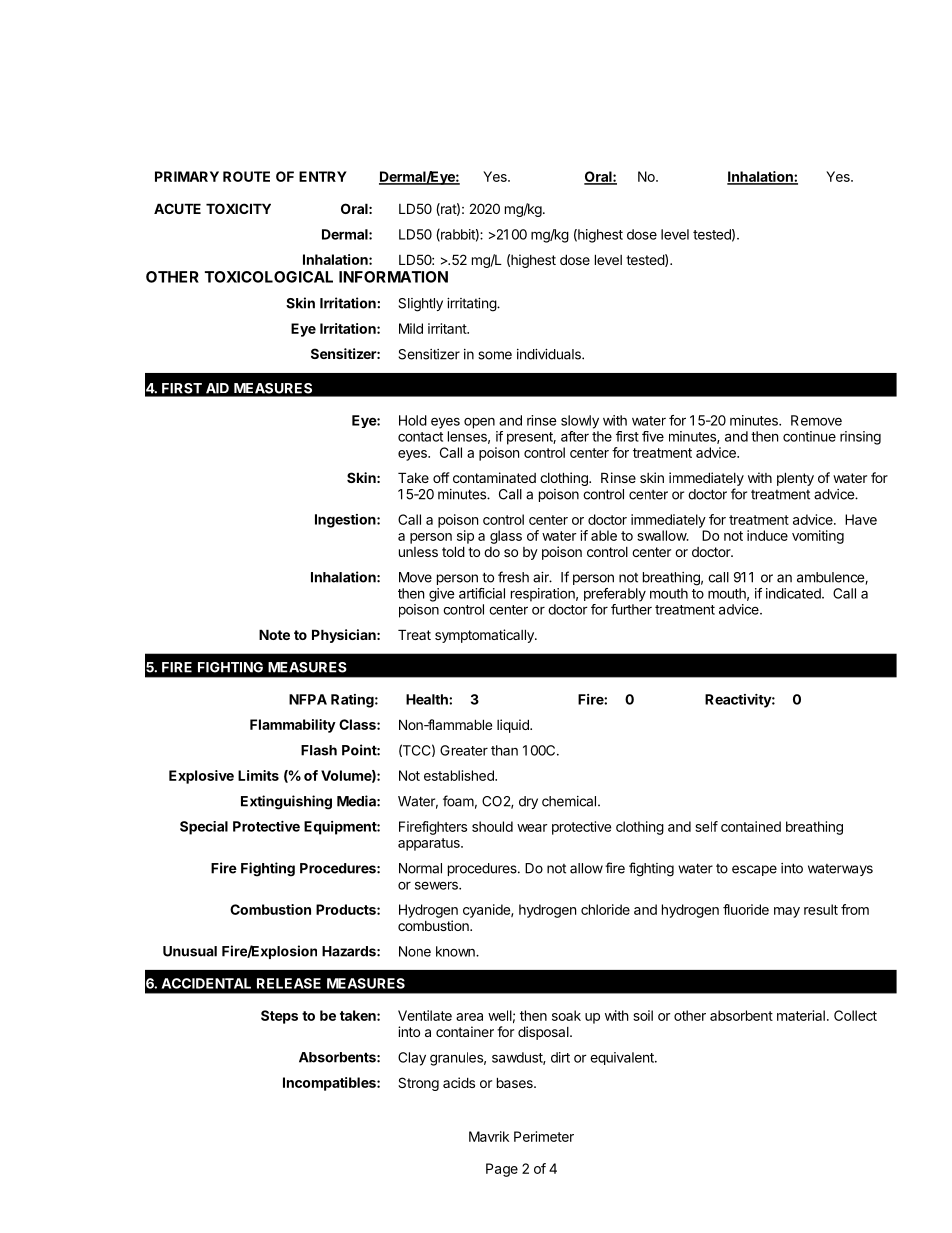 The height and width of the image is (1233, 952). I want to click on Ingestion, so click(346, 521).
